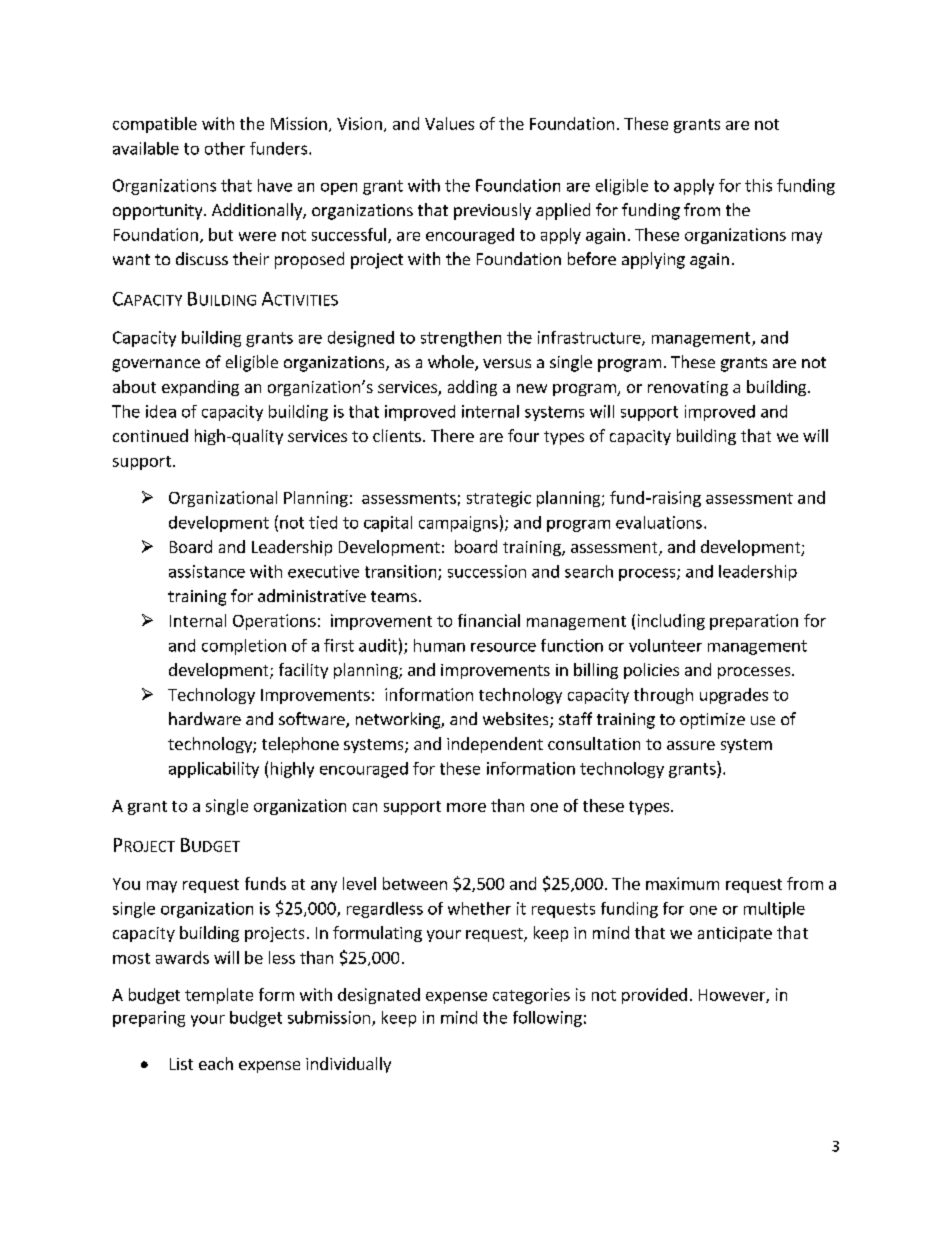 Image resolution: width=952 pixels, height=1233 pixels. I want to click on other, so click(225, 148).
